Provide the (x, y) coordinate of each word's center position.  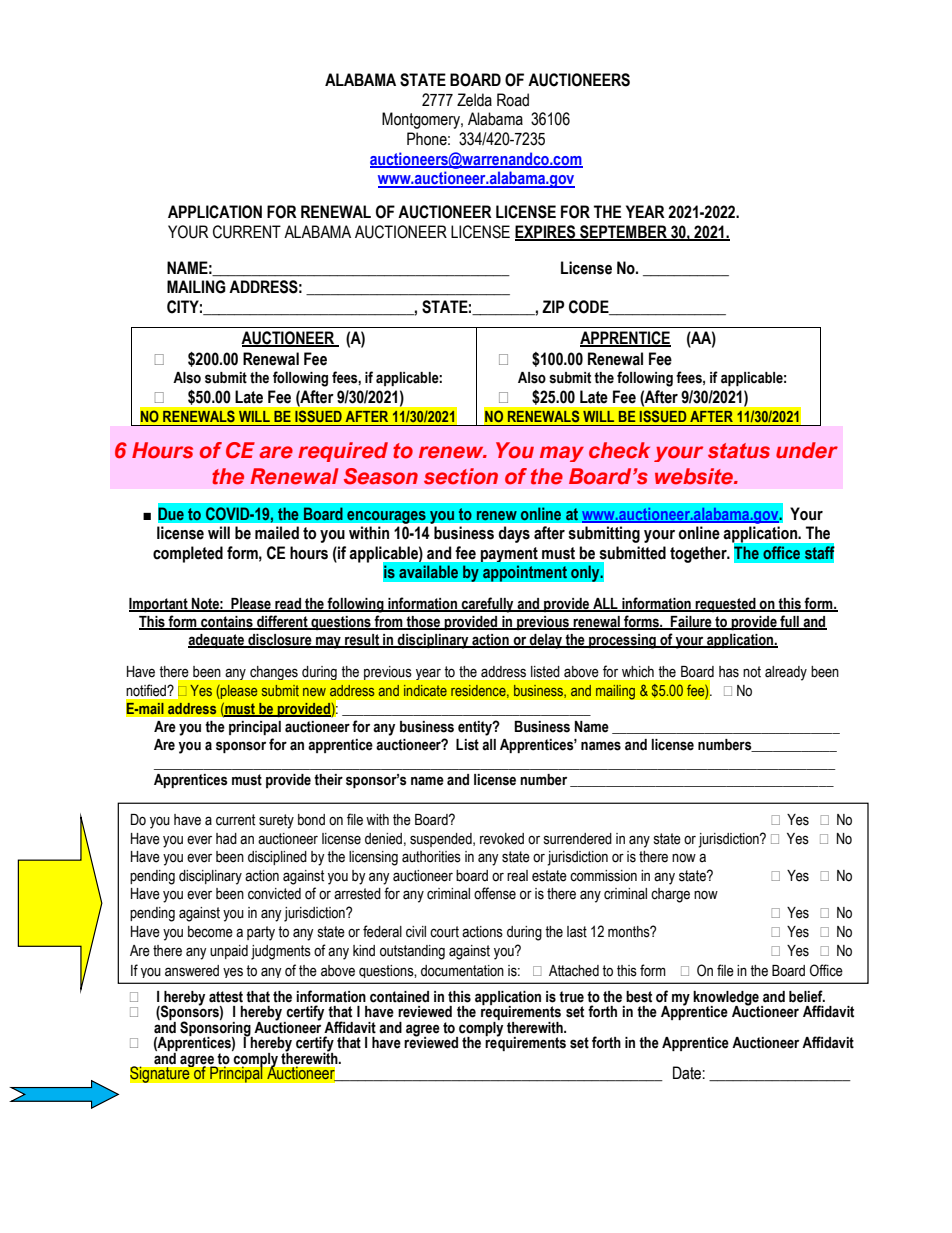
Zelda (474, 100)
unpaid (229, 952)
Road (513, 100)
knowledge (726, 999)
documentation (462, 971)
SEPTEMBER (623, 233)
